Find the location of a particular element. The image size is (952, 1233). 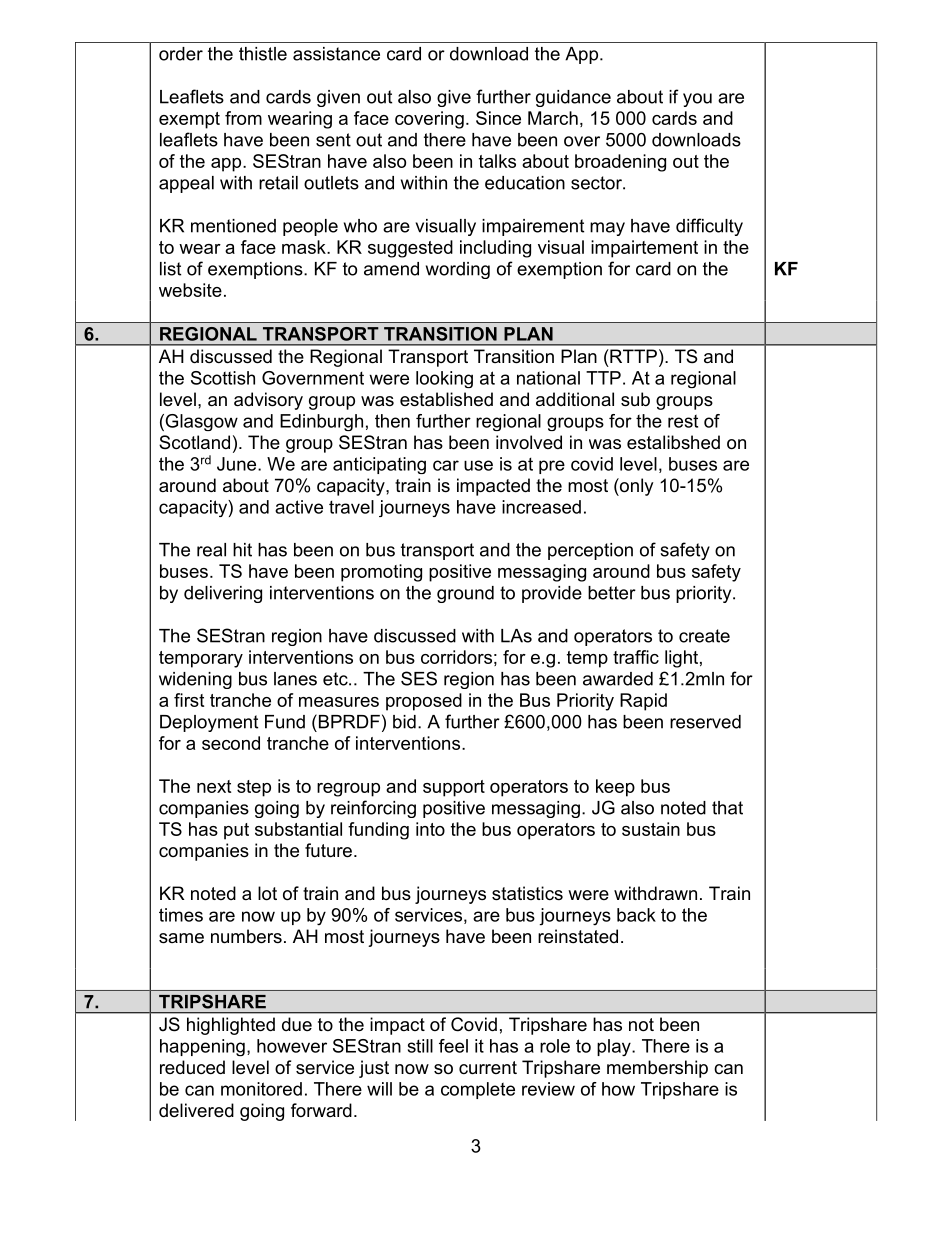

monitored is located at coordinates (261, 1089).
